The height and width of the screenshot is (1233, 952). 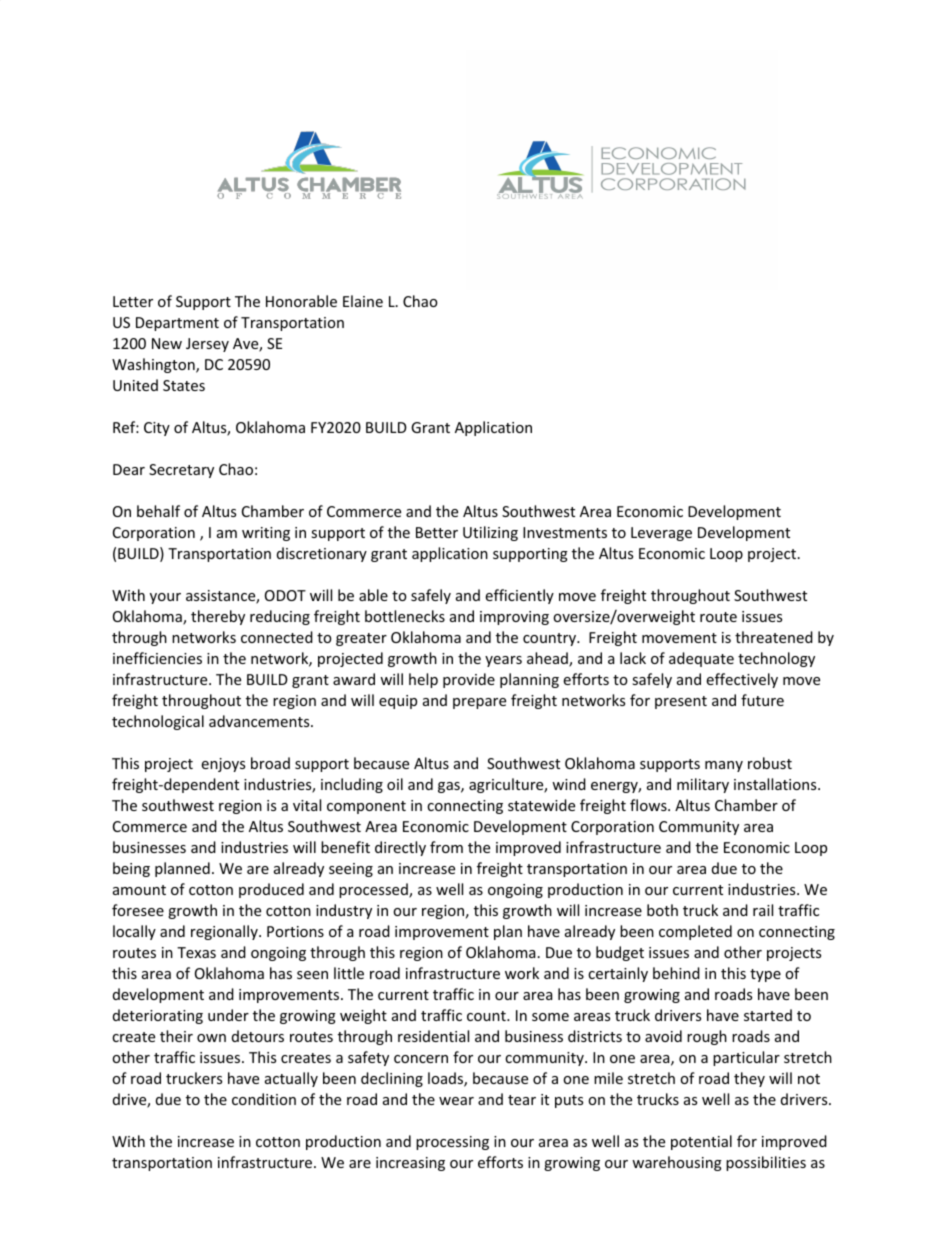 I want to click on prepare, so click(x=479, y=703).
